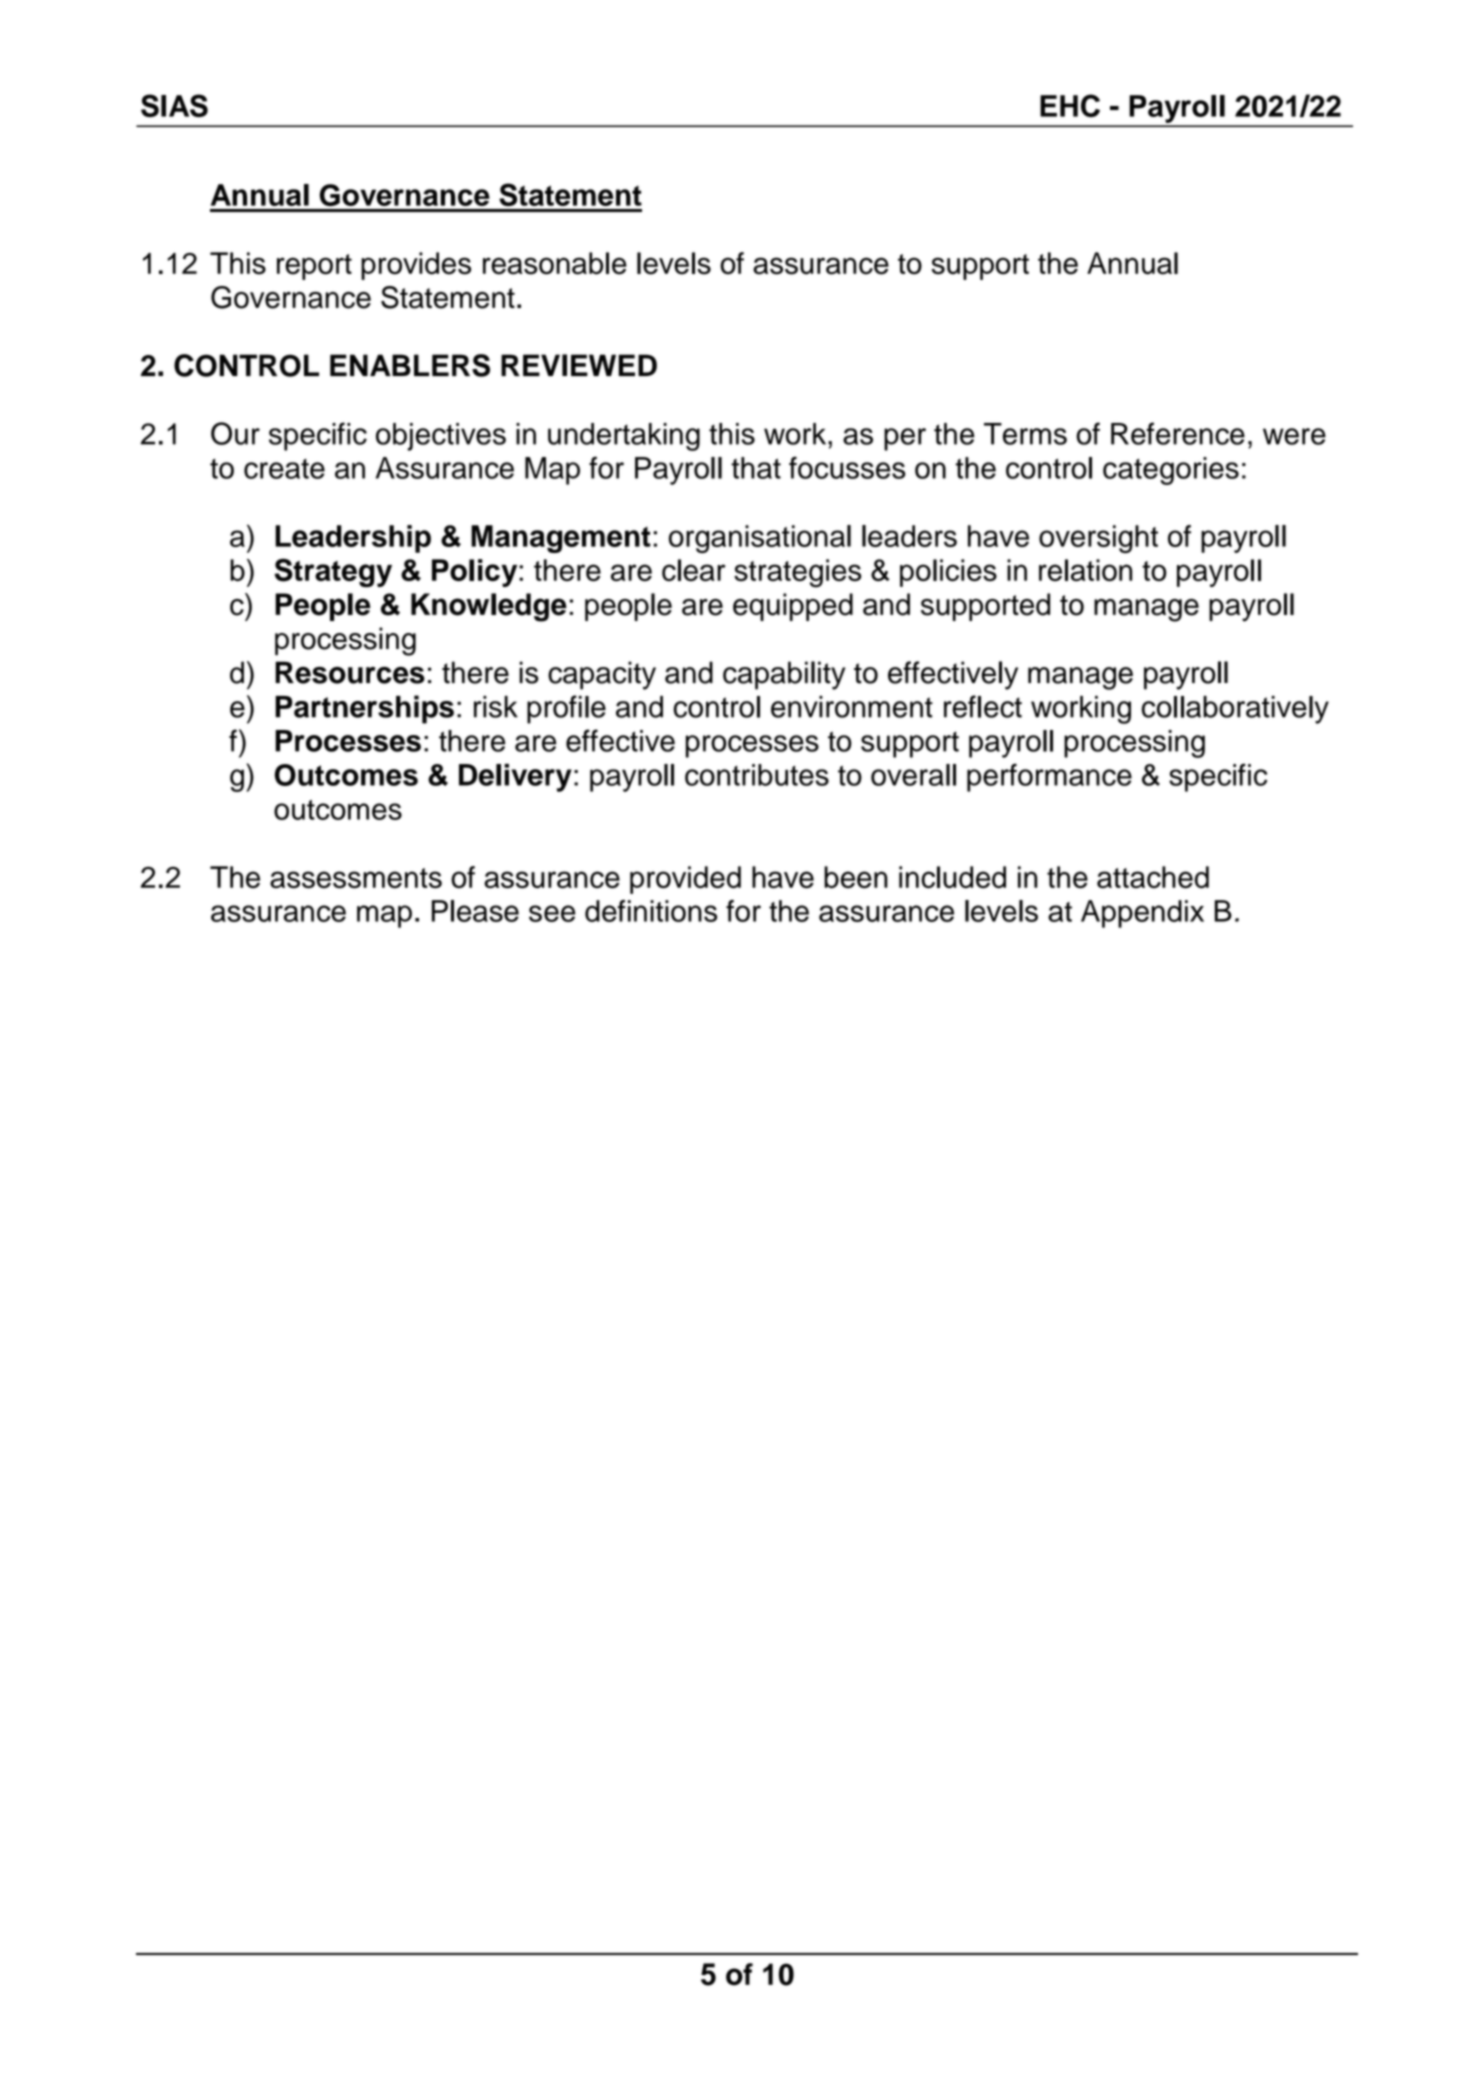  I want to click on reasonable, so click(555, 263).
